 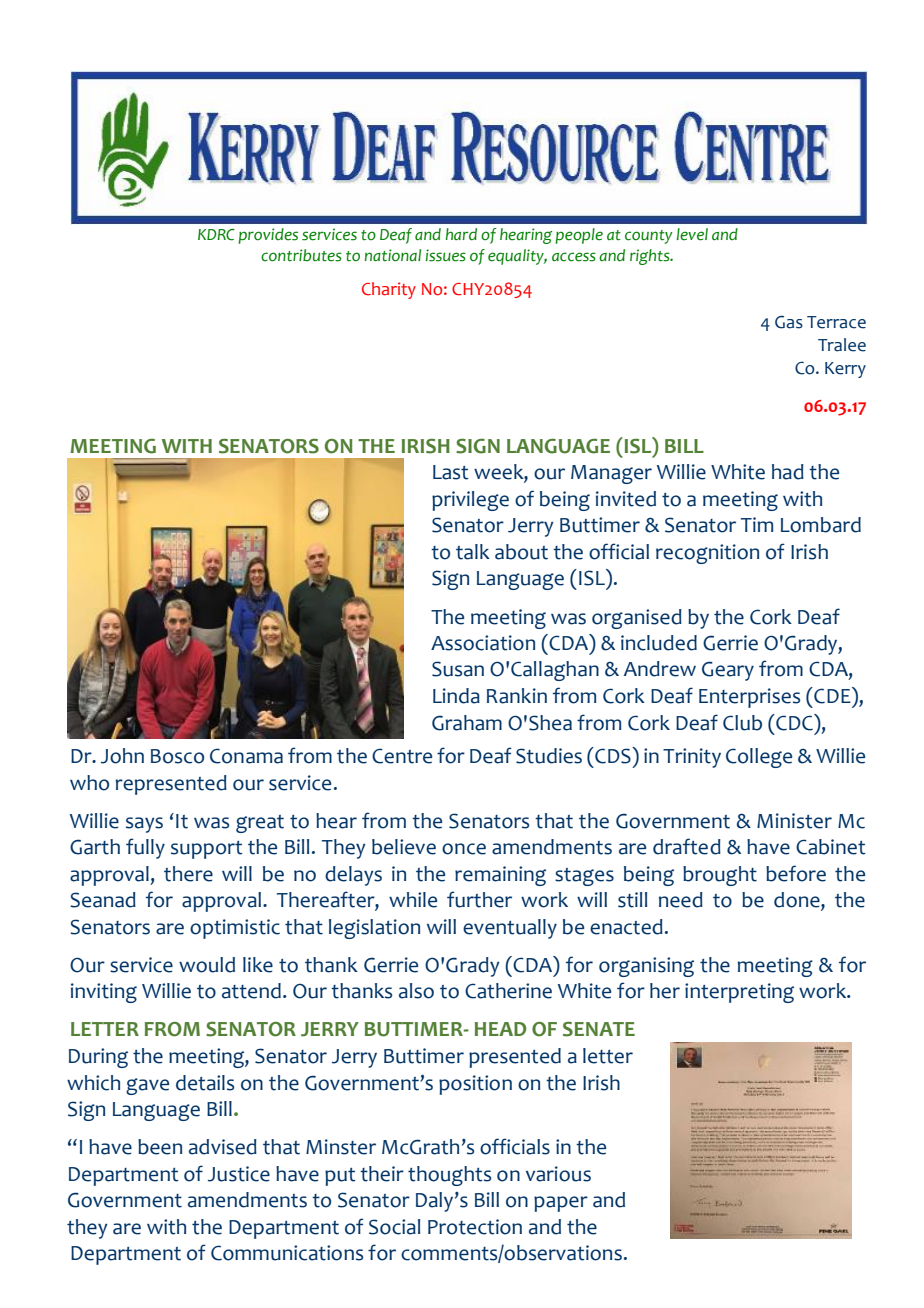 What do you see at coordinates (268, 236) in the page?
I see `provides` at bounding box center [268, 236].
